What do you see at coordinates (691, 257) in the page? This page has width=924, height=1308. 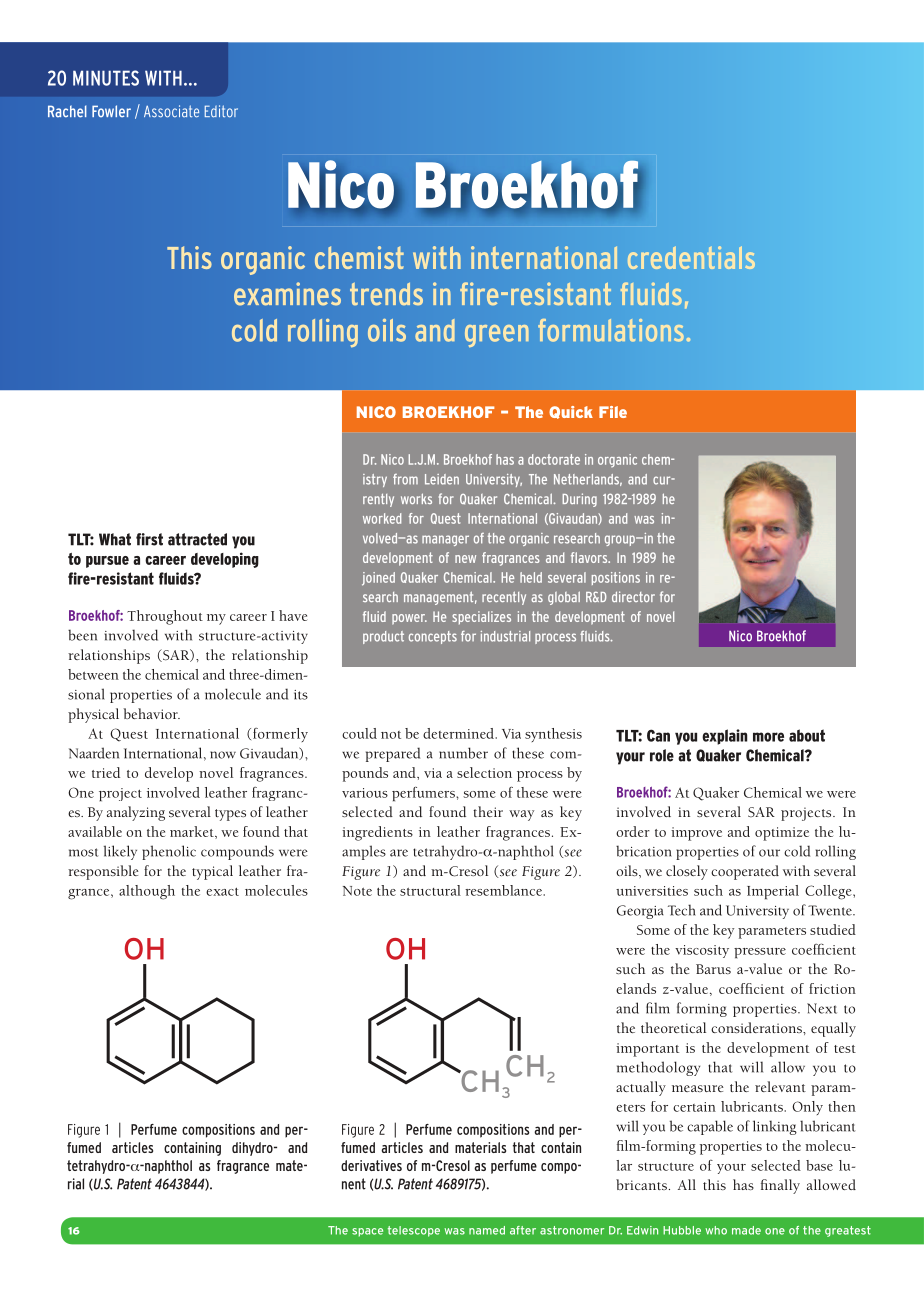 I see `credentials` at bounding box center [691, 257].
